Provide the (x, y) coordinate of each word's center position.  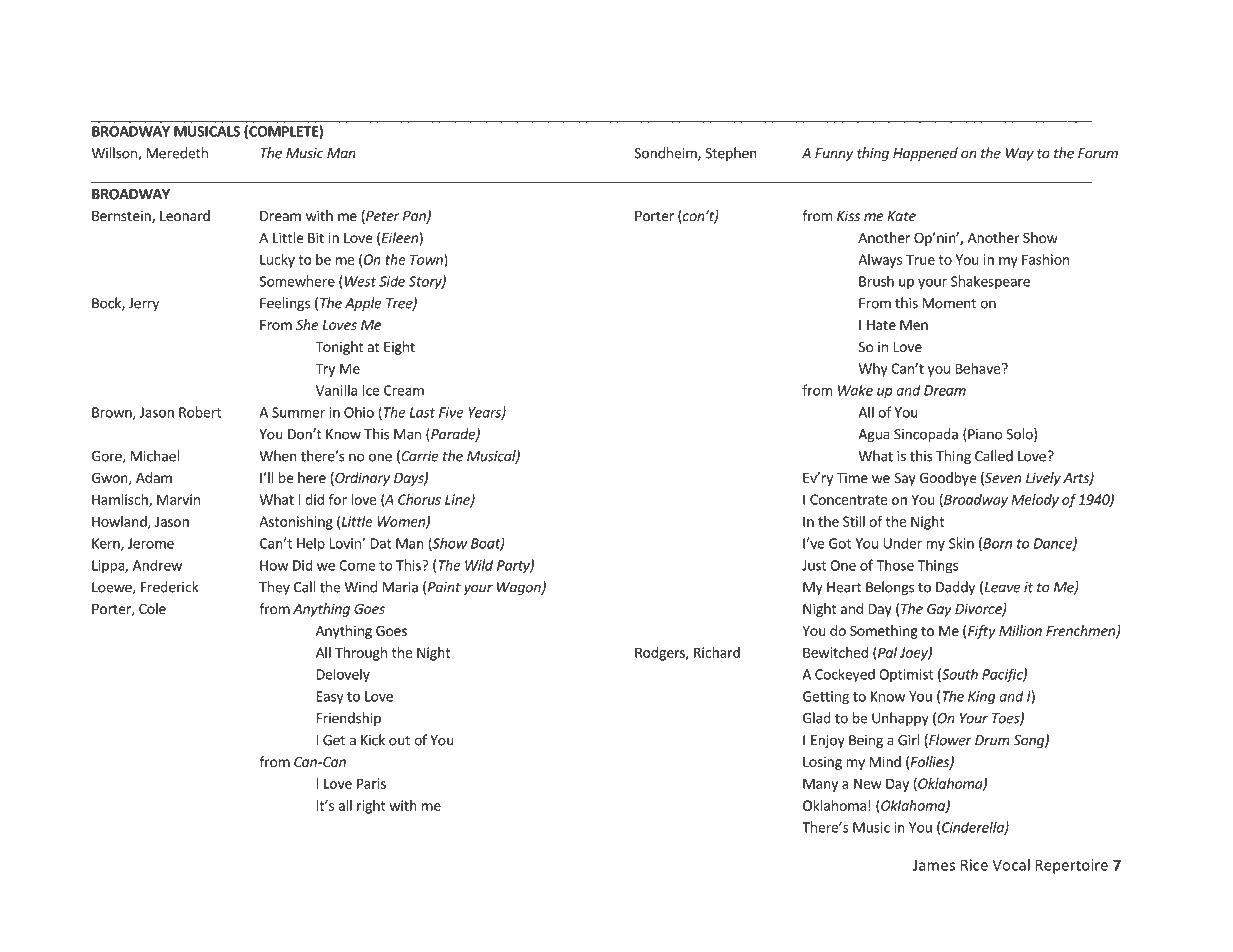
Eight (399, 348)
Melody (1035, 501)
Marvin (178, 499)
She (307, 324)
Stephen (731, 154)
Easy (330, 698)
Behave (979, 368)
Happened (925, 154)
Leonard (185, 215)
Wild (479, 565)
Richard (717, 652)
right (371, 807)
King (981, 698)
